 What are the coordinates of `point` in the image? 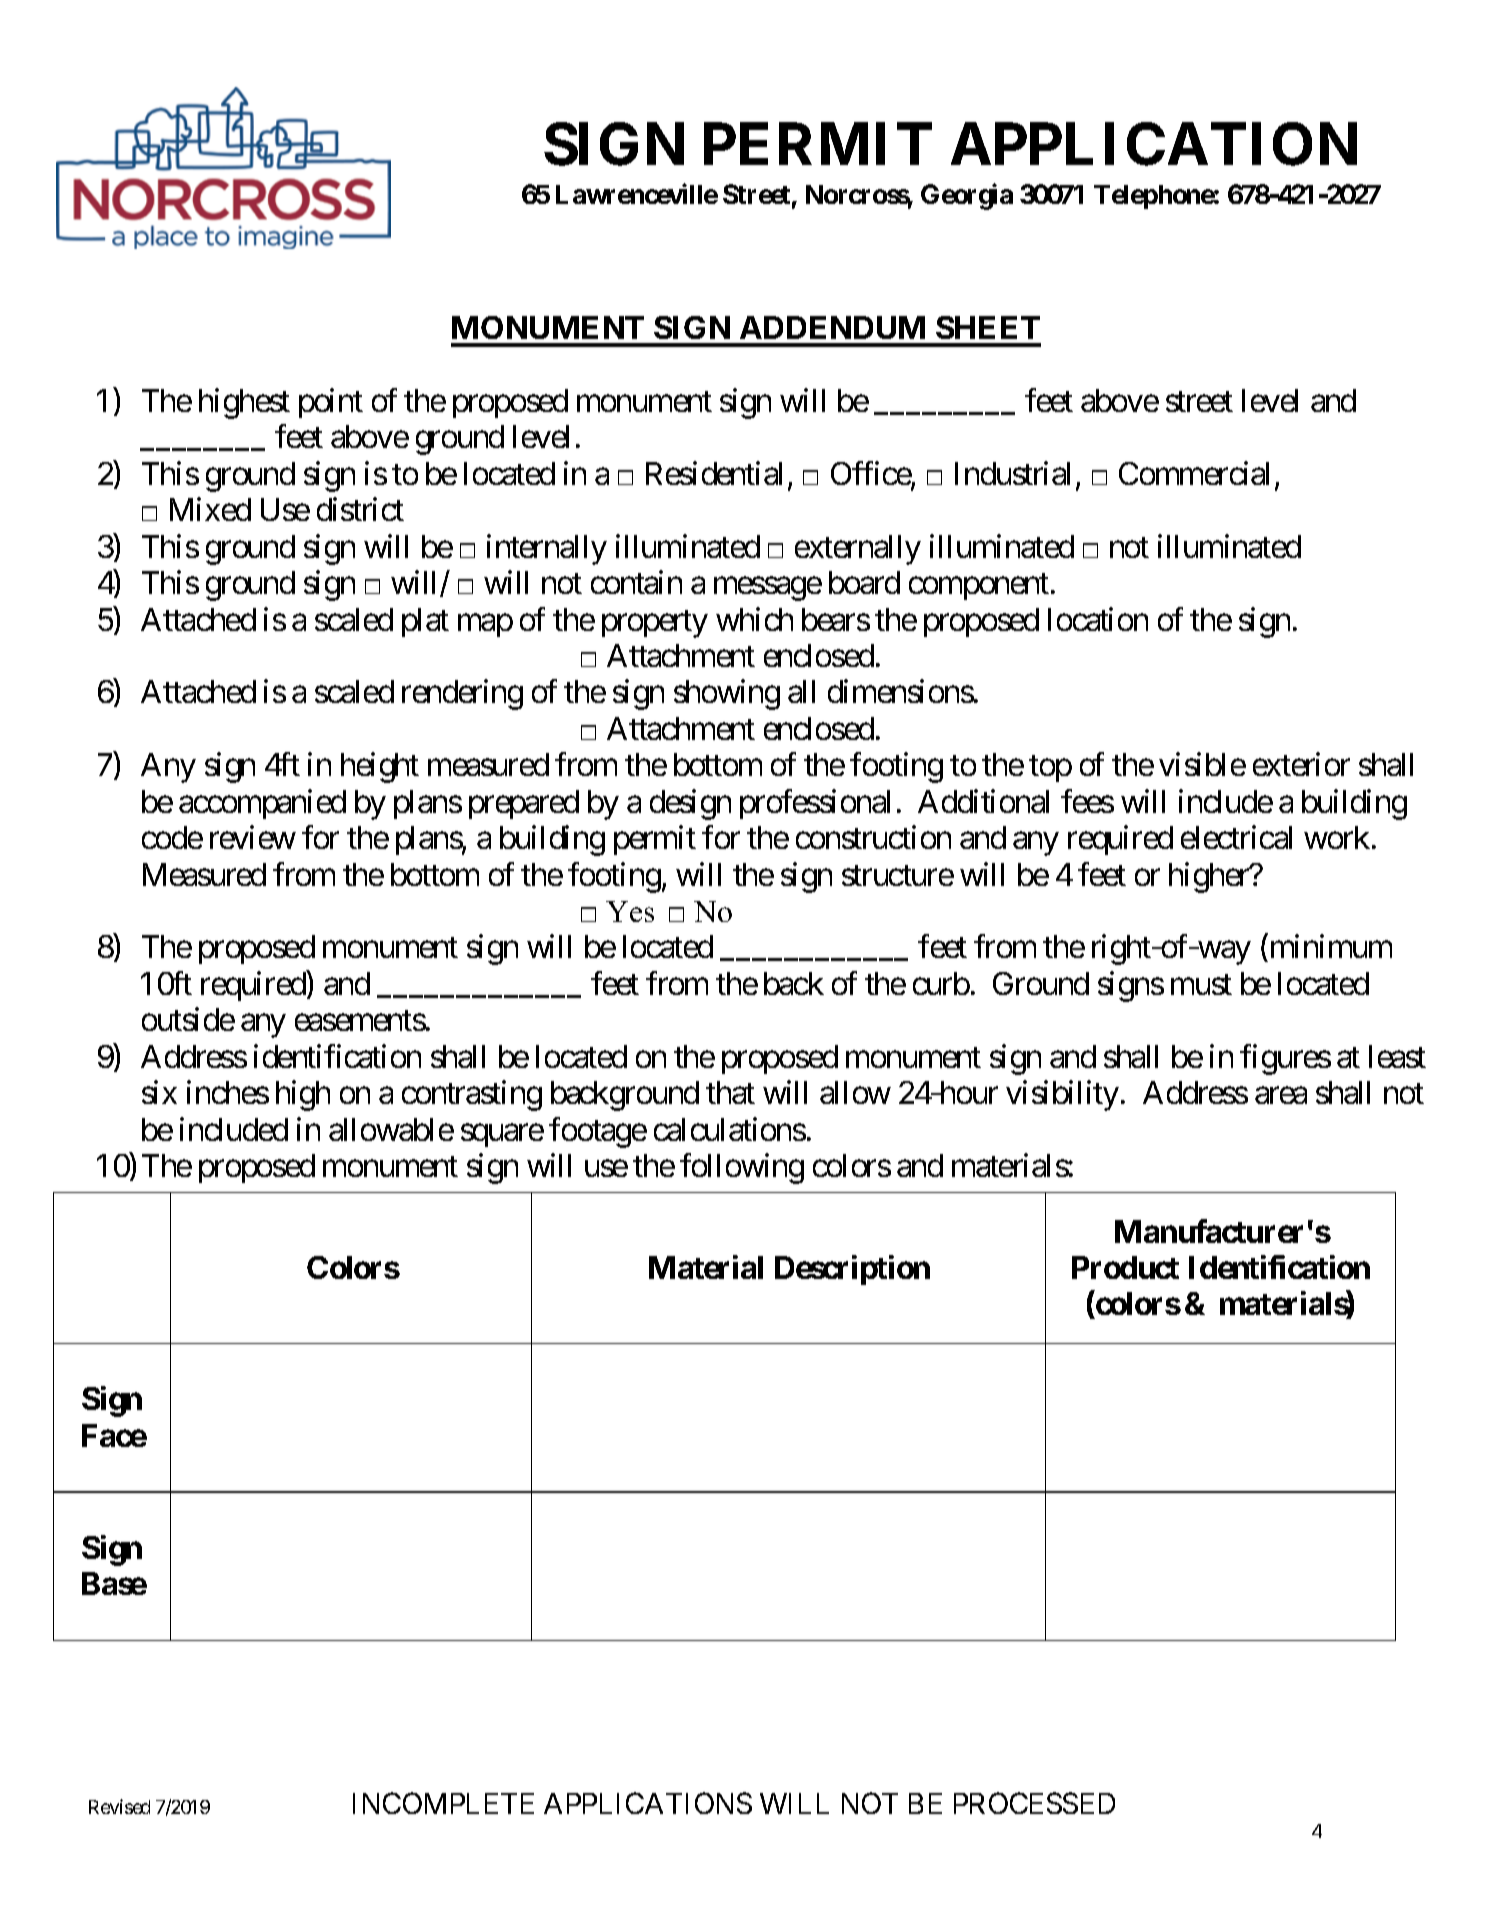 It's located at (331, 403).
